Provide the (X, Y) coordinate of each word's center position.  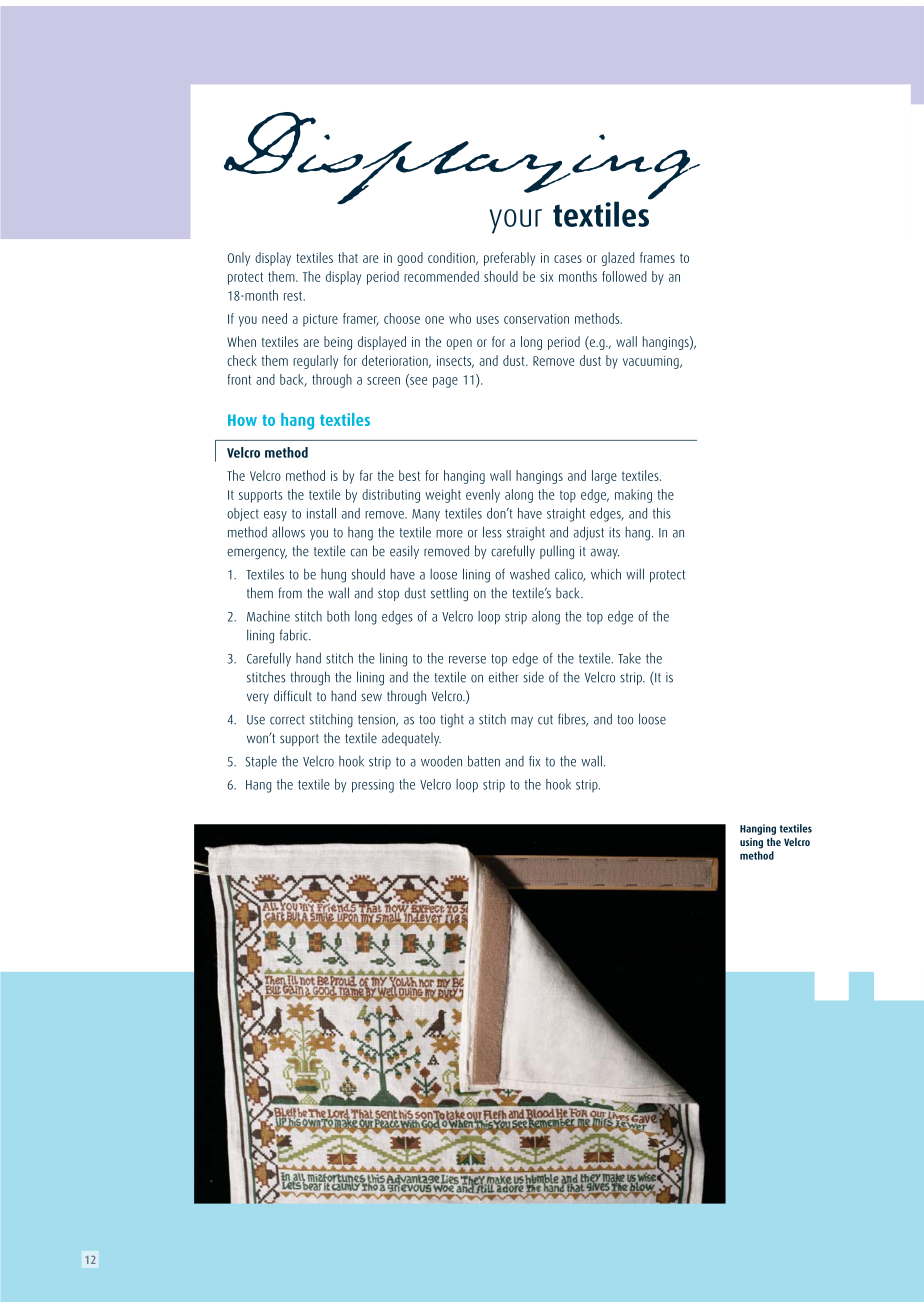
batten (484, 761)
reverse (467, 660)
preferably (509, 259)
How (242, 420)
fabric (295, 635)
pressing (373, 786)
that (348, 257)
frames (657, 257)
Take (629, 658)
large (604, 477)
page (445, 382)
